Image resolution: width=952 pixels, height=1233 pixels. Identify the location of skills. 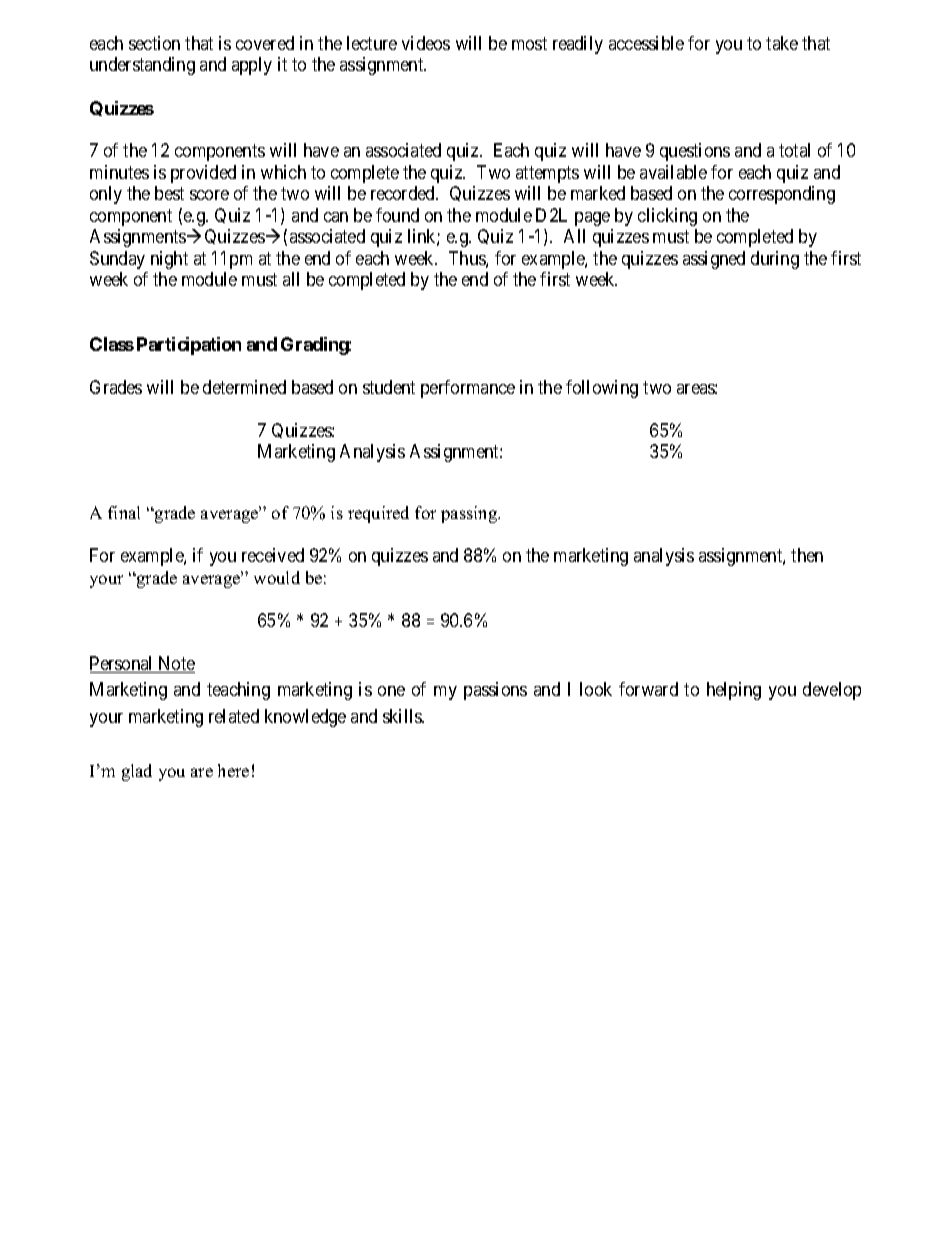
(403, 716).
